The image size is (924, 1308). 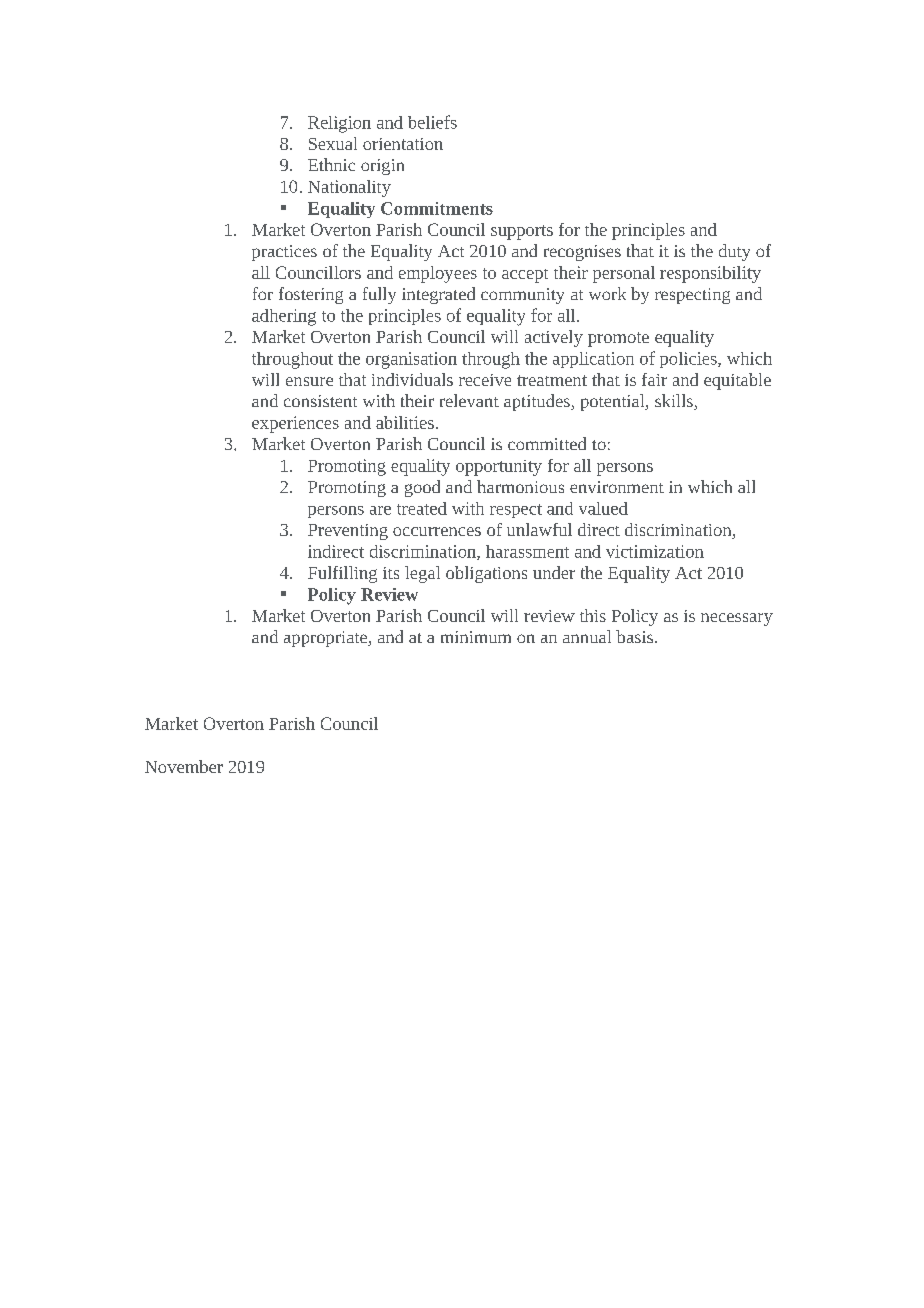 What do you see at coordinates (437, 531) in the screenshot?
I see `occurrences` at bounding box center [437, 531].
